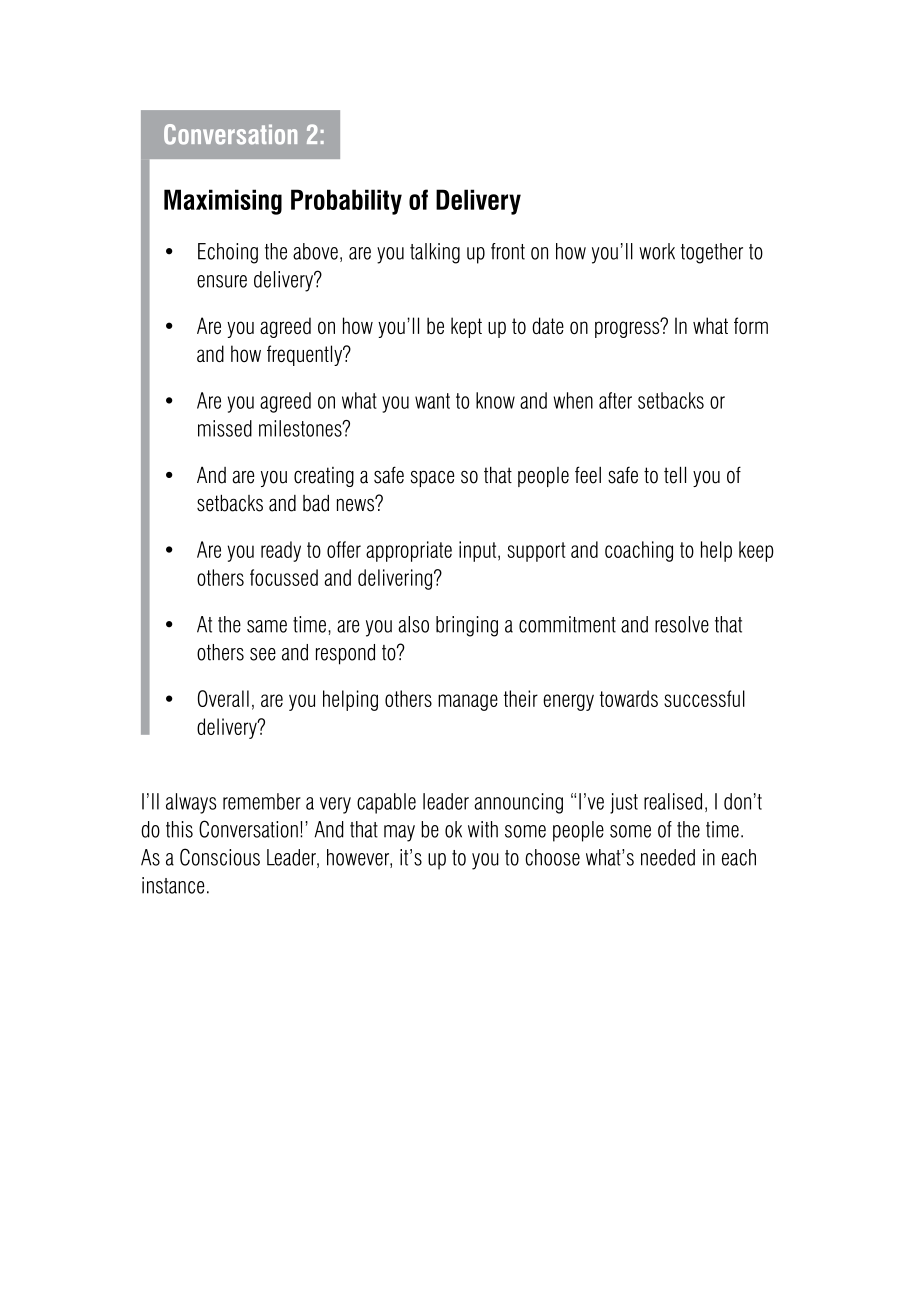  I want to click on bringing, so click(467, 626).
